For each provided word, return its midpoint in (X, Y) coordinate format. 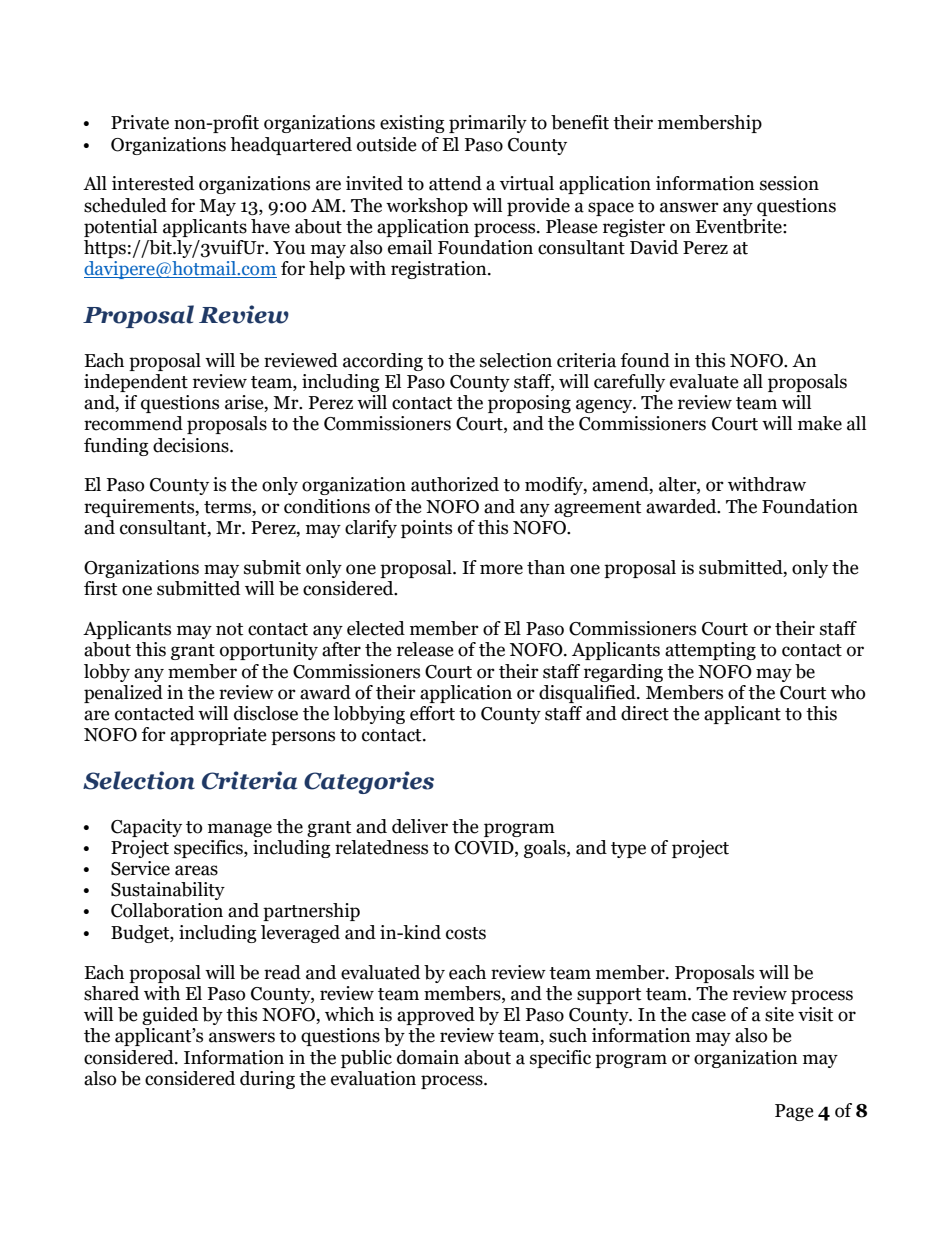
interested (153, 183)
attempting (710, 651)
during (267, 1080)
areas (196, 870)
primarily (488, 124)
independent (136, 383)
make (820, 423)
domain (428, 1057)
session (789, 183)
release (425, 649)
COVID (485, 848)
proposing (529, 404)
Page (794, 1112)
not (229, 629)
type (628, 850)
